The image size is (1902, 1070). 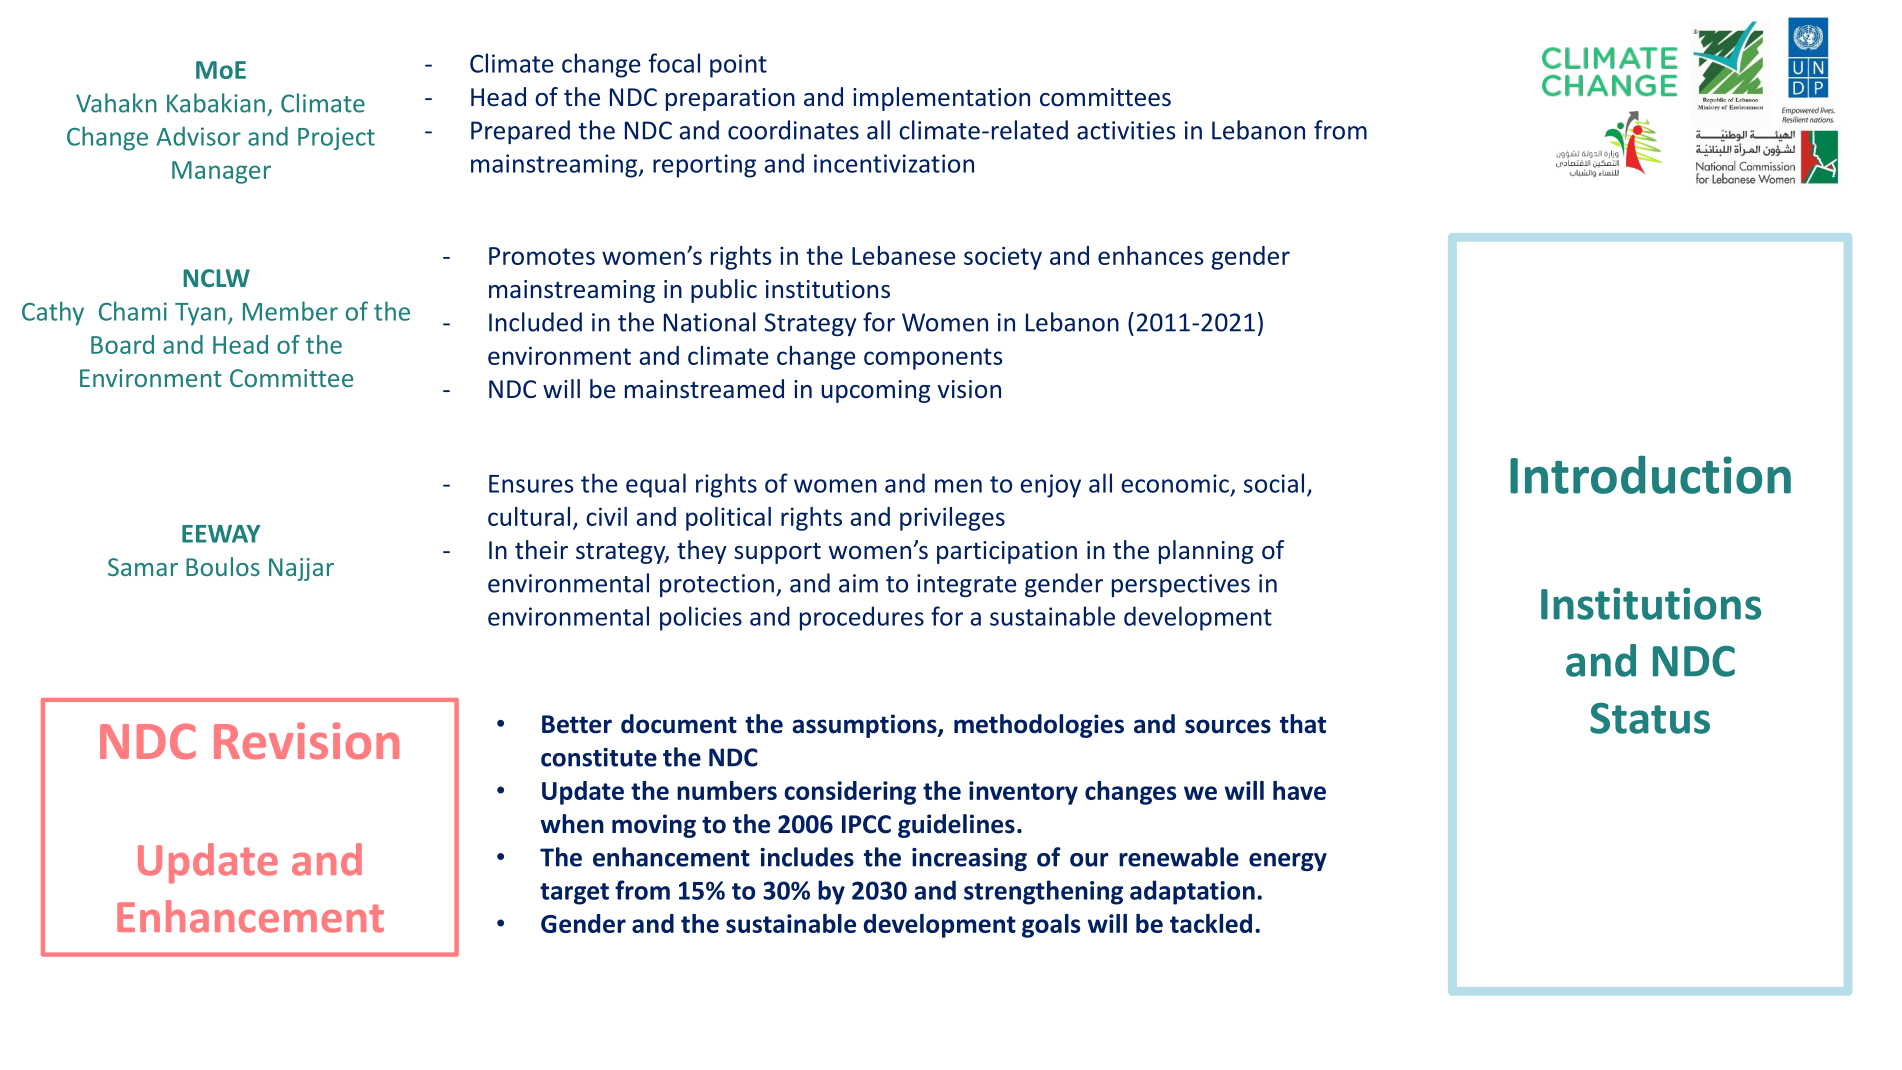 What do you see at coordinates (1303, 724) in the screenshot?
I see `that` at bounding box center [1303, 724].
